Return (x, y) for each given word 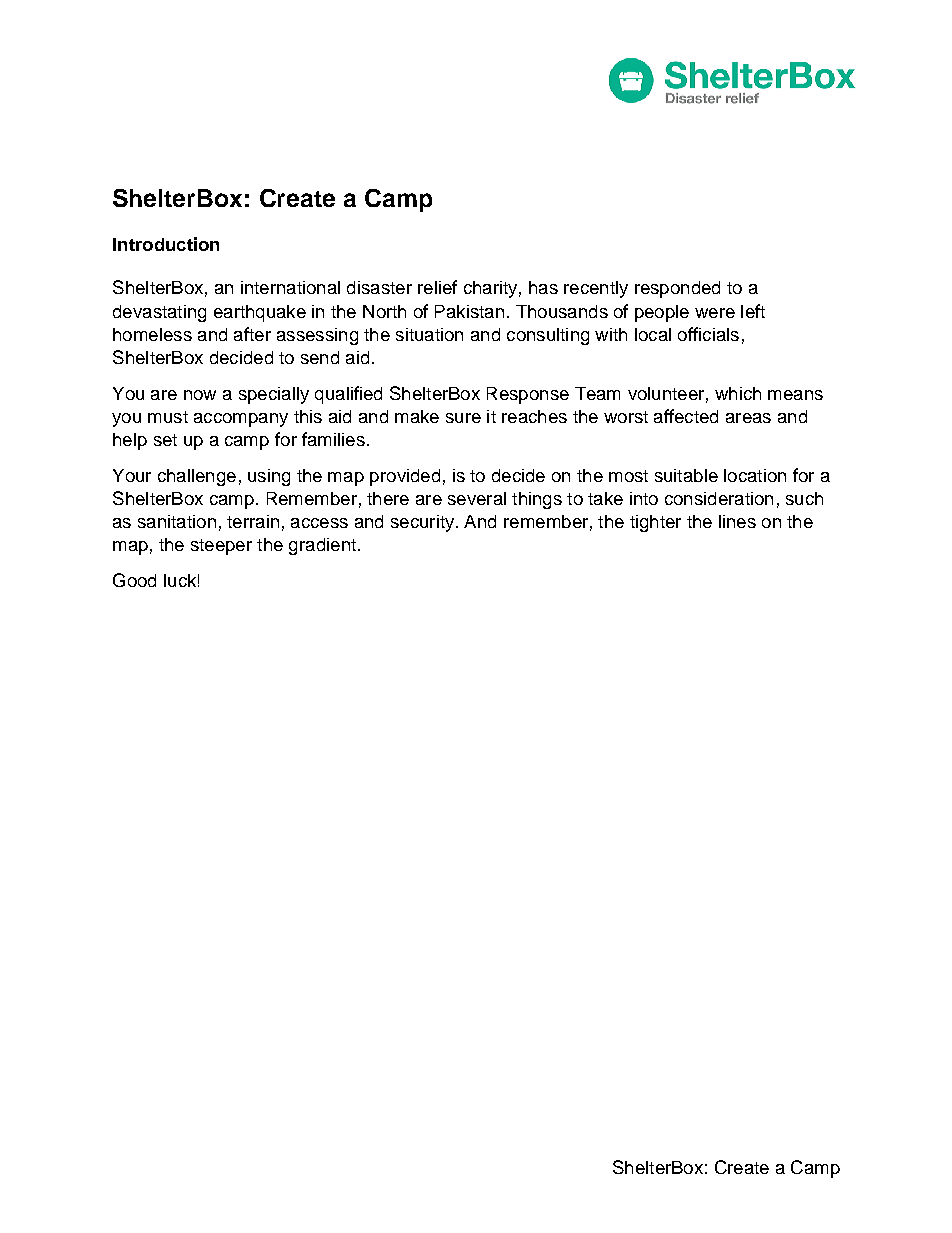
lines (737, 521)
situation (429, 334)
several (477, 498)
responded (677, 289)
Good (134, 580)
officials (708, 334)
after (252, 334)
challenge (197, 477)
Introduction (166, 244)
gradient (322, 546)
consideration (719, 498)
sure (463, 418)
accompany (241, 420)
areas (748, 418)
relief (437, 287)
